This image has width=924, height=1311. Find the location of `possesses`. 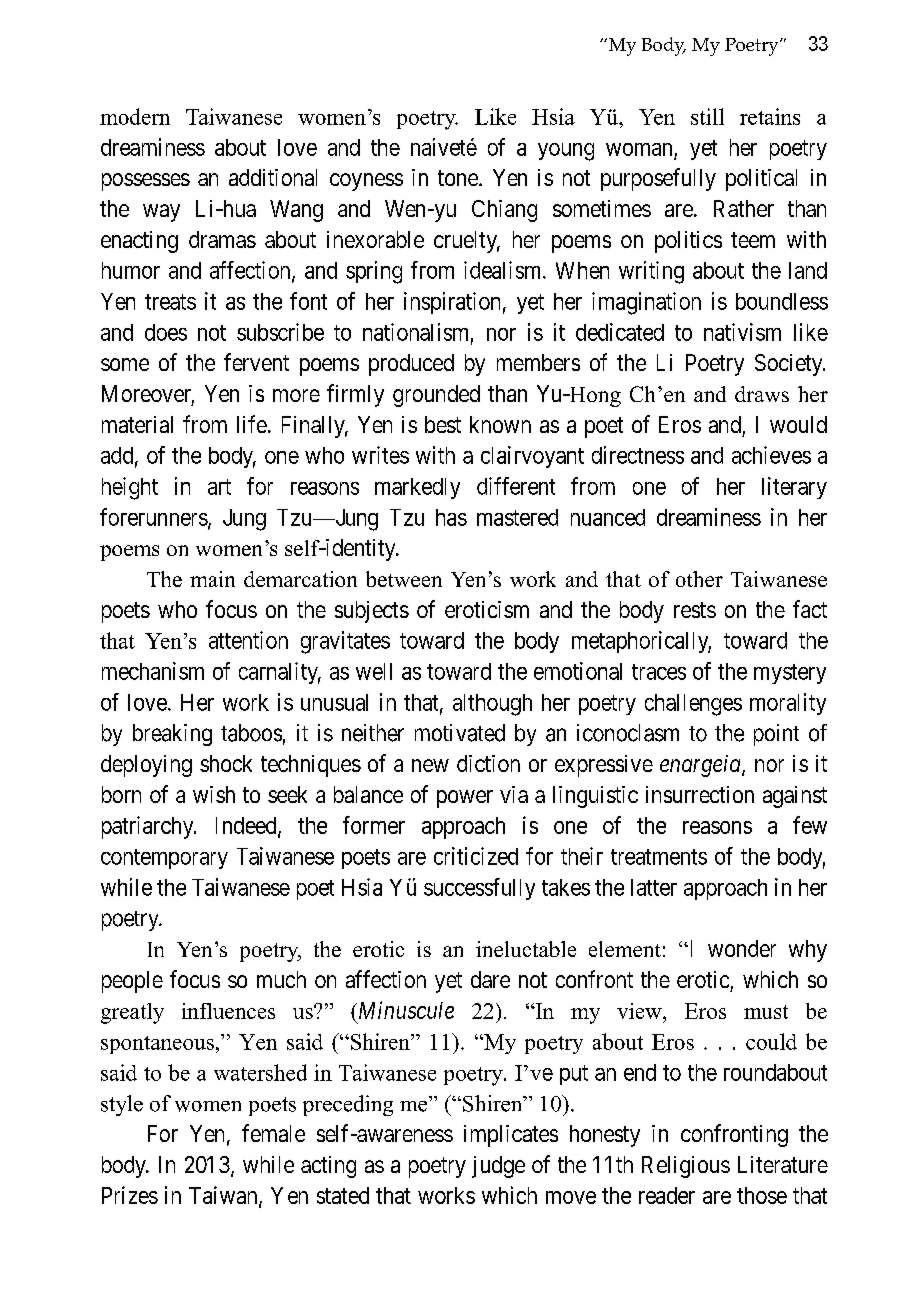

possesses is located at coordinates (146, 182).
